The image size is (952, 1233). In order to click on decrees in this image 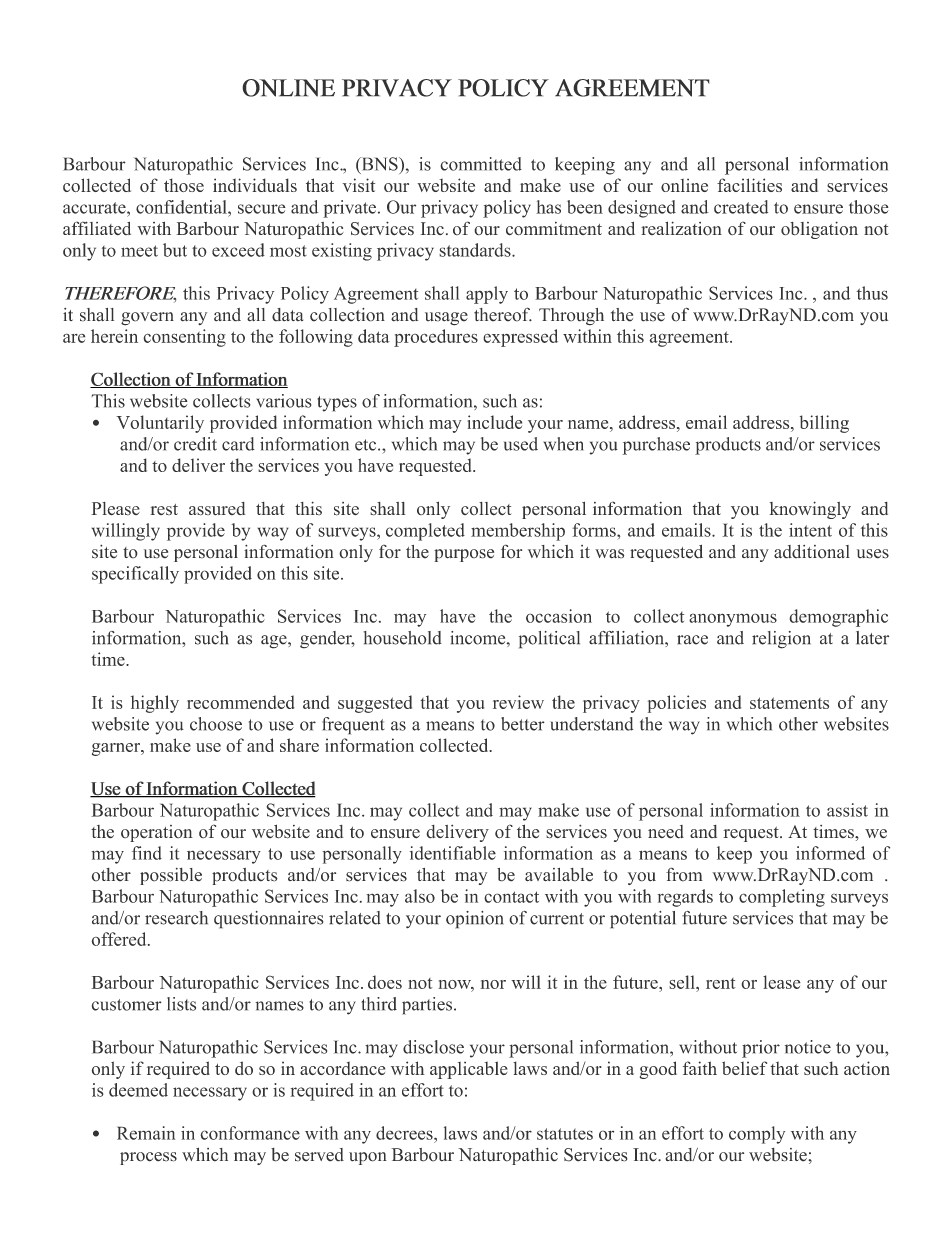, I will do `click(405, 1133)`.
